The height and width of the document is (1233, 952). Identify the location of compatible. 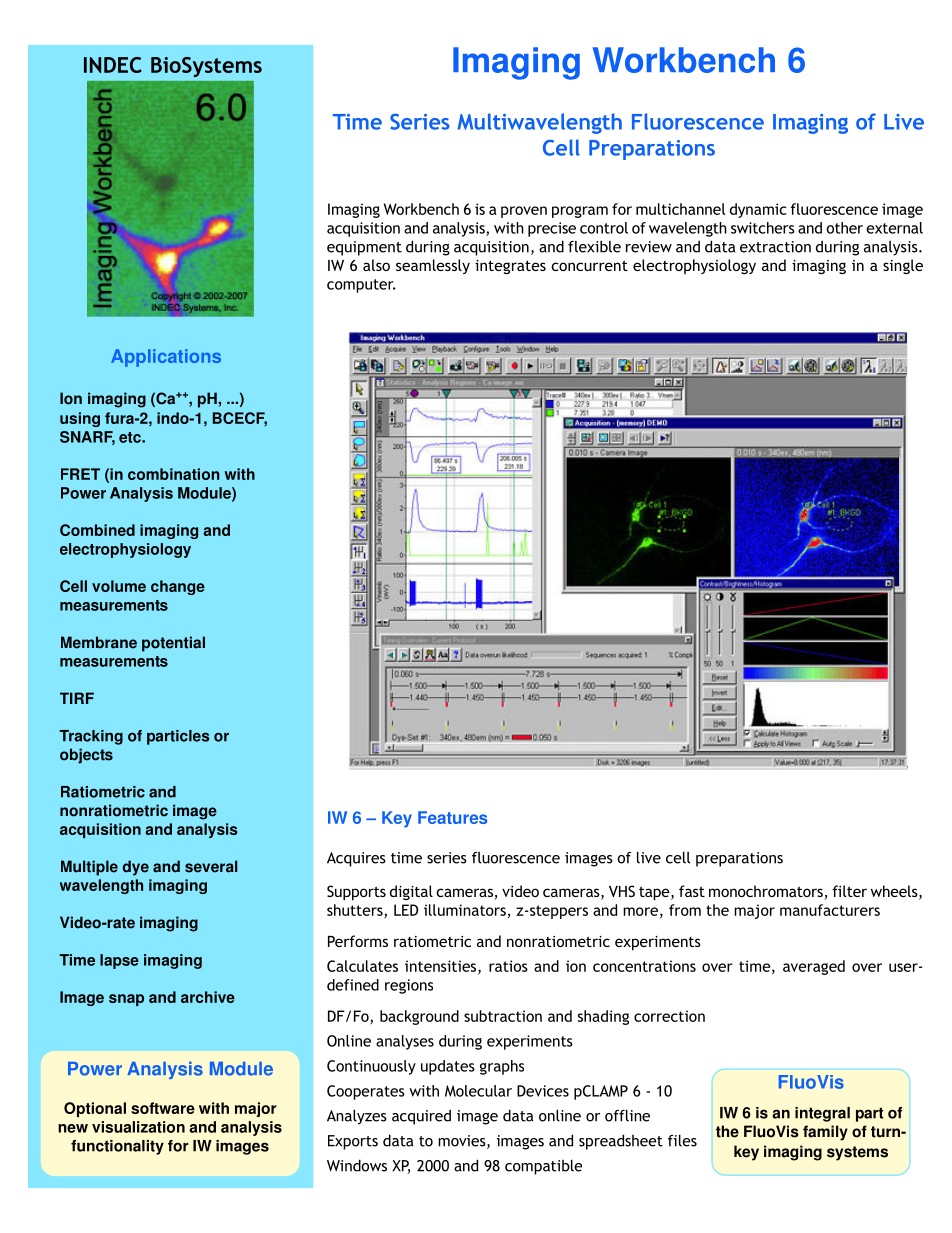
(543, 1167).
